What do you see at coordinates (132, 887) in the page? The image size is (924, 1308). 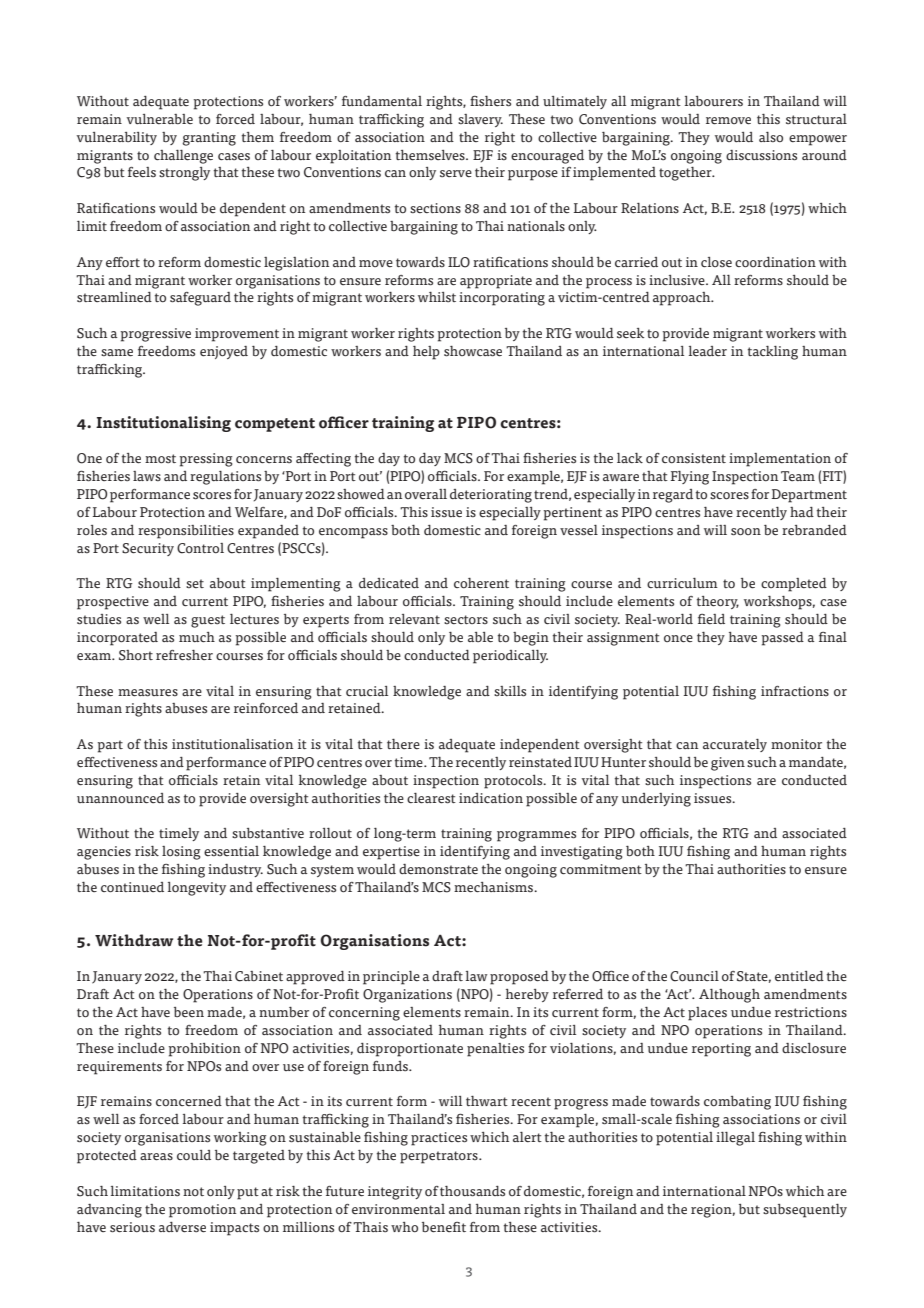 I see `continued` at bounding box center [132, 887].
